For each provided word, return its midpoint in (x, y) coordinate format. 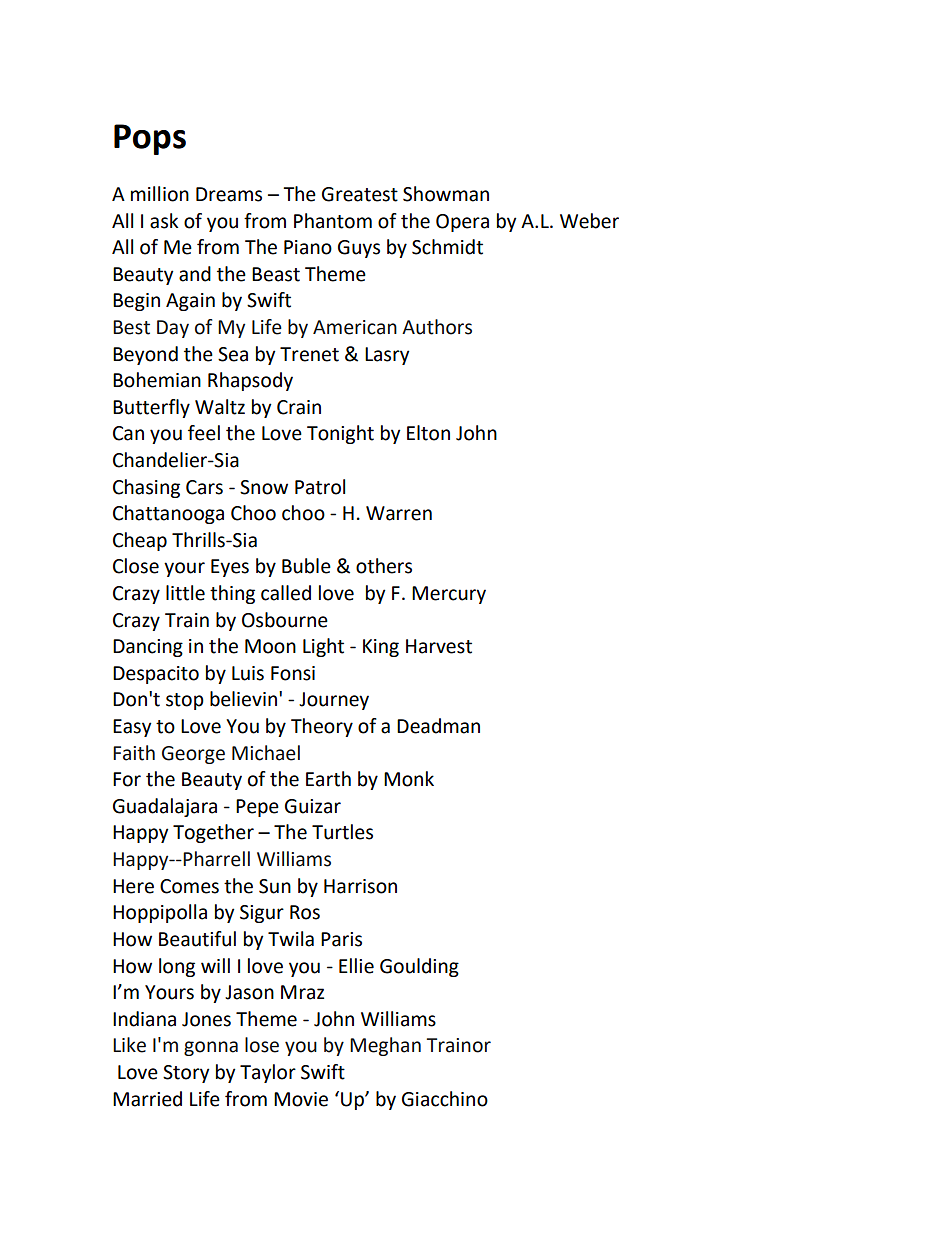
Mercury (449, 595)
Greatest (360, 194)
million (160, 194)
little (185, 593)
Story (186, 1074)
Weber (589, 221)
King (381, 648)
